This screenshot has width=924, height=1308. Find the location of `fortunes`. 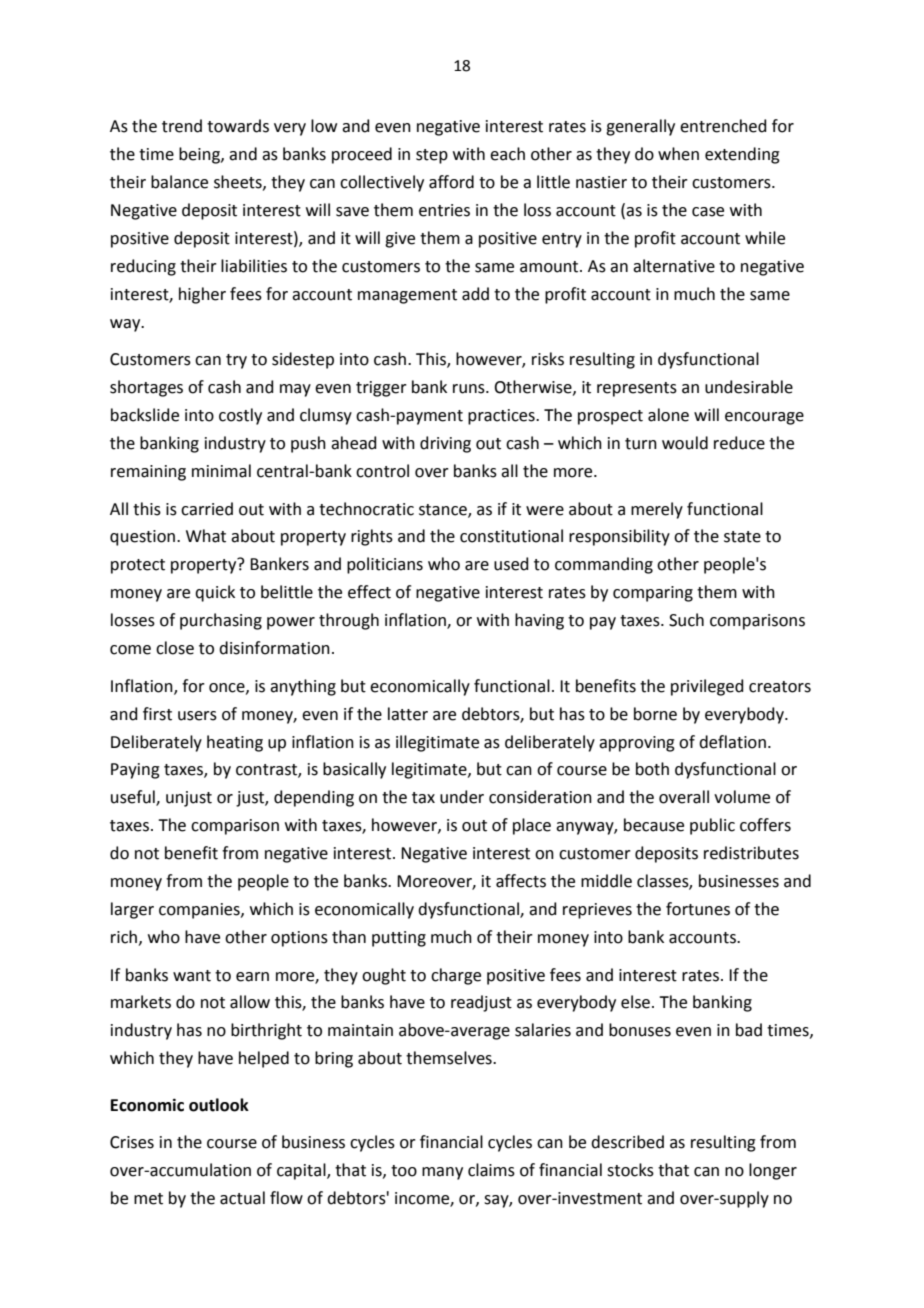

fortunes is located at coordinates (698, 909).
